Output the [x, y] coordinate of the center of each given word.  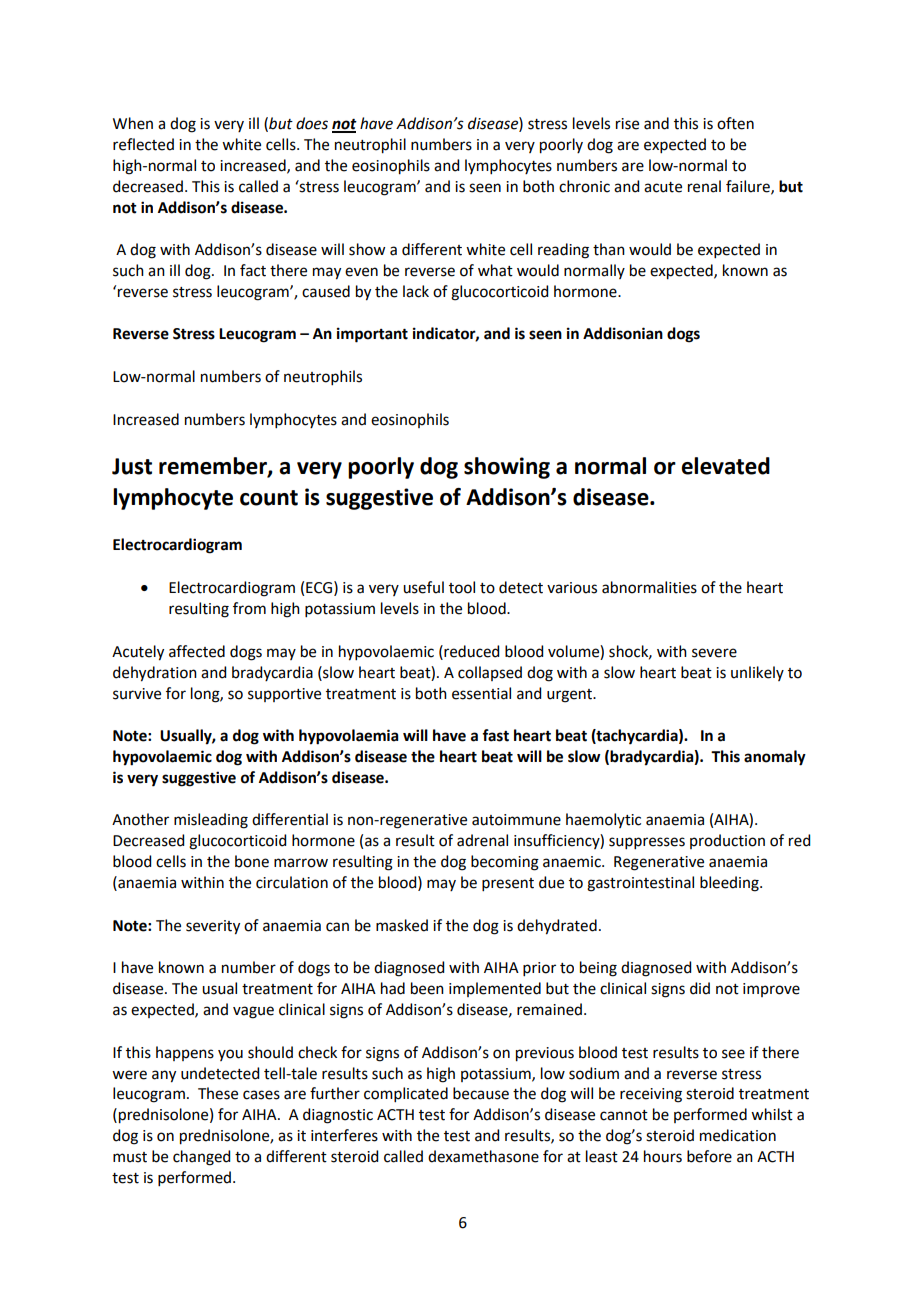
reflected [143, 144]
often [735, 123]
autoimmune [516, 820]
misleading [211, 821]
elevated [725, 466]
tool [462, 587]
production [727, 841]
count [269, 498]
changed [201, 1158]
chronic [584, 186]
